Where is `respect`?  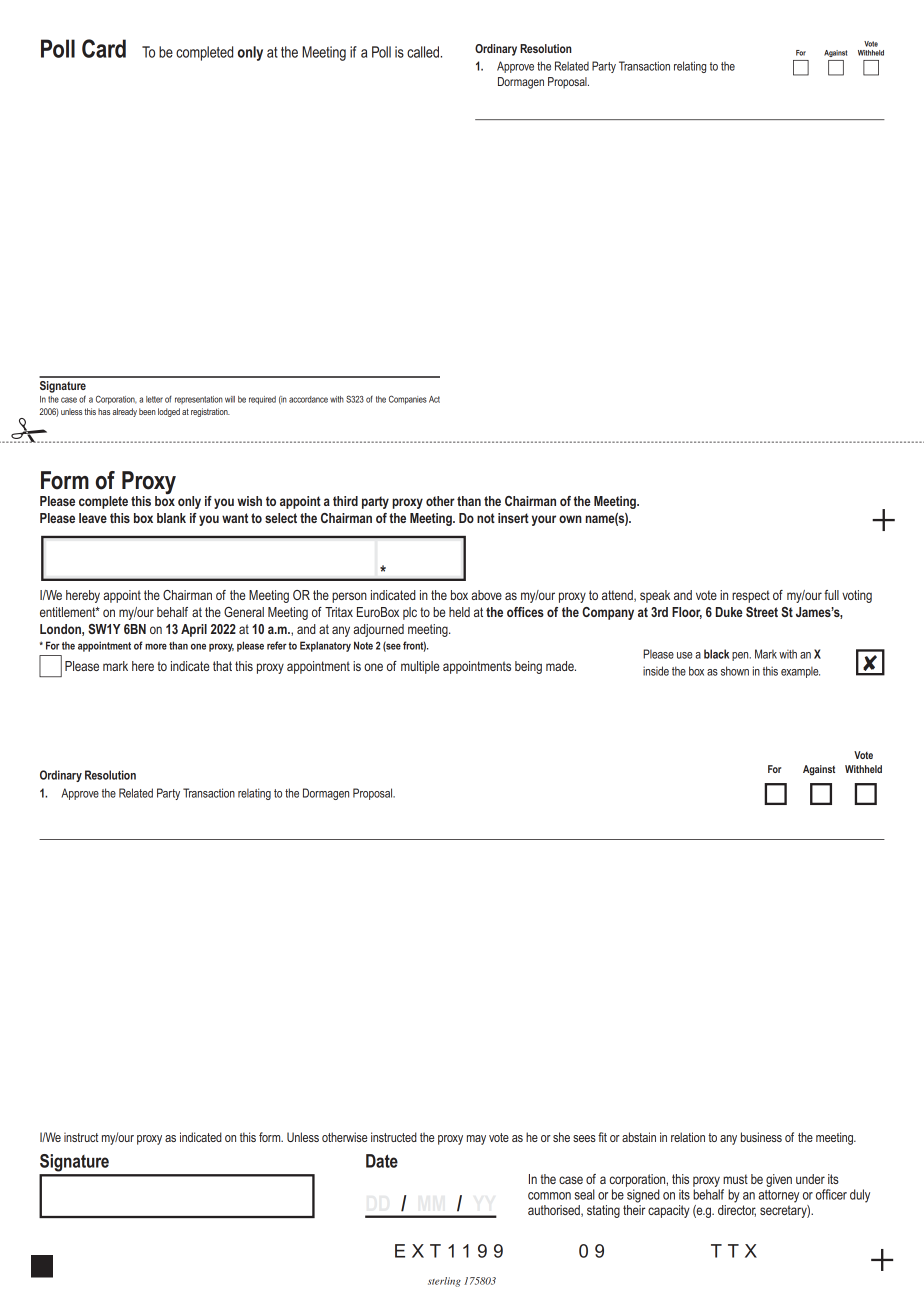
respect is located at coordinates (751, 596).
